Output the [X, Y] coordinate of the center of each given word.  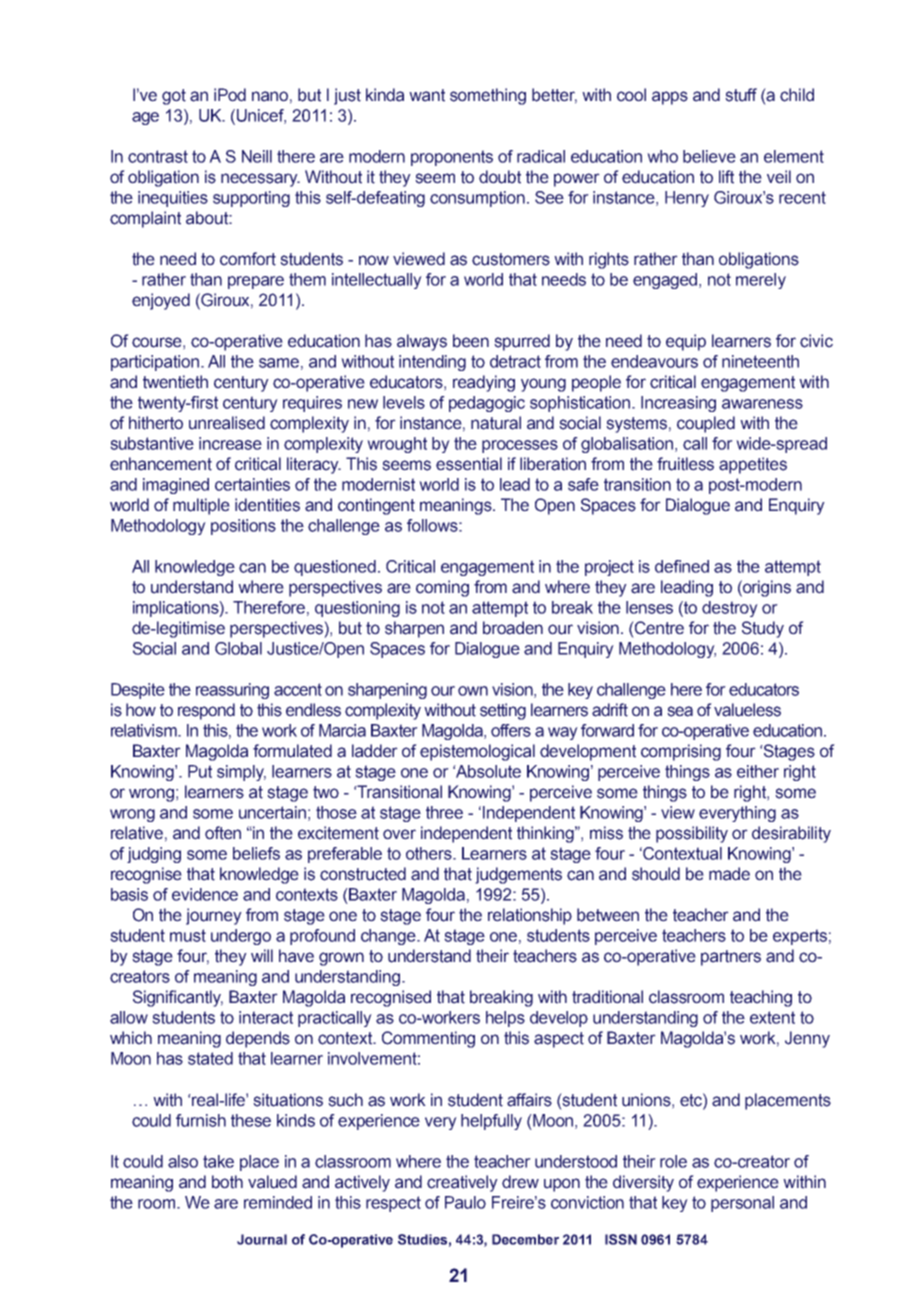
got [174, 97]
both [227, 1182]
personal [742, 1204]
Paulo [465, 1202]
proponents [452, 158]
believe [709, 156]
